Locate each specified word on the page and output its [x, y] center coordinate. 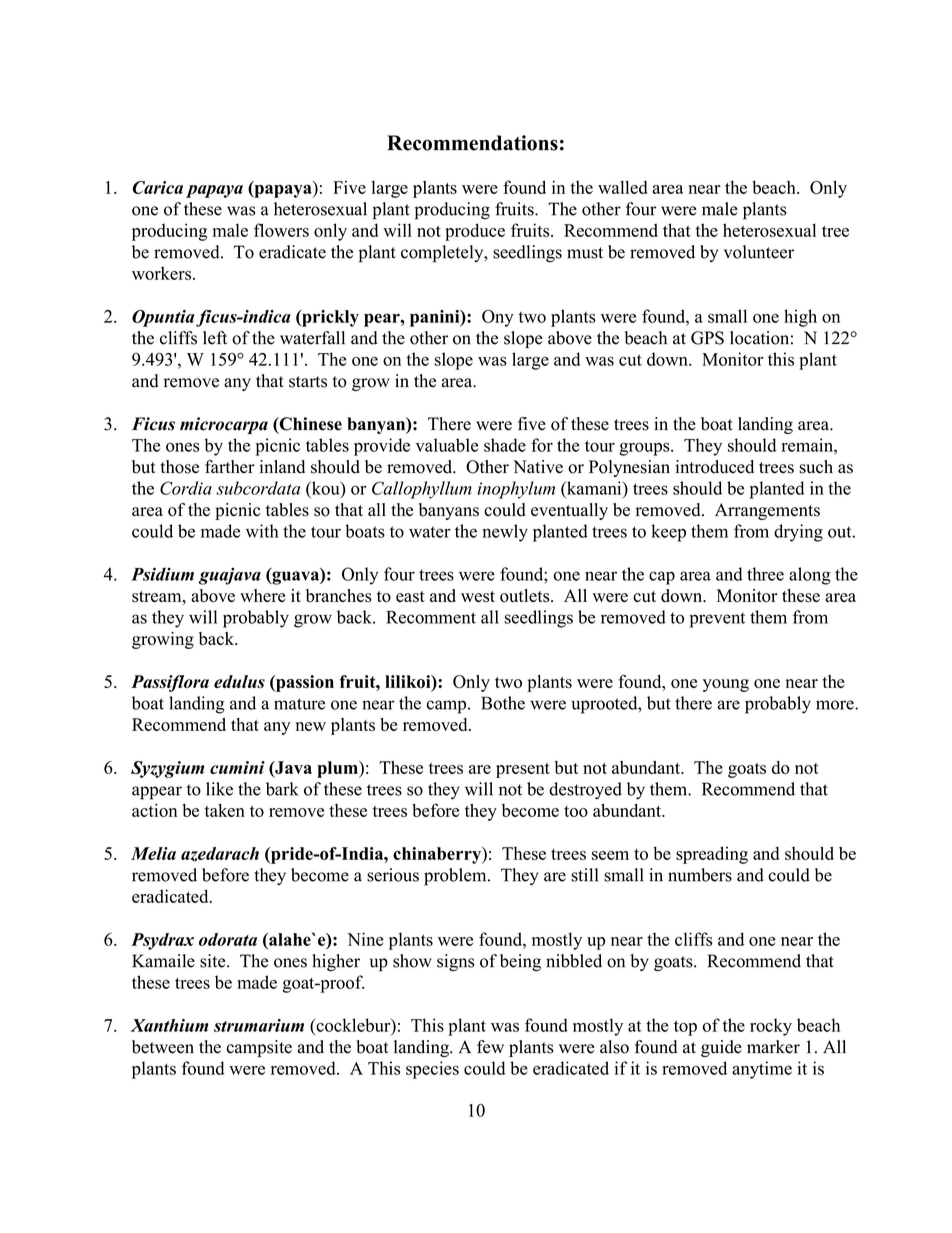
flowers [281, 230]
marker [773, 1047]
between [163, 1047]
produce [475, 232]
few [490, 1047]
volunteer [759, 252]
